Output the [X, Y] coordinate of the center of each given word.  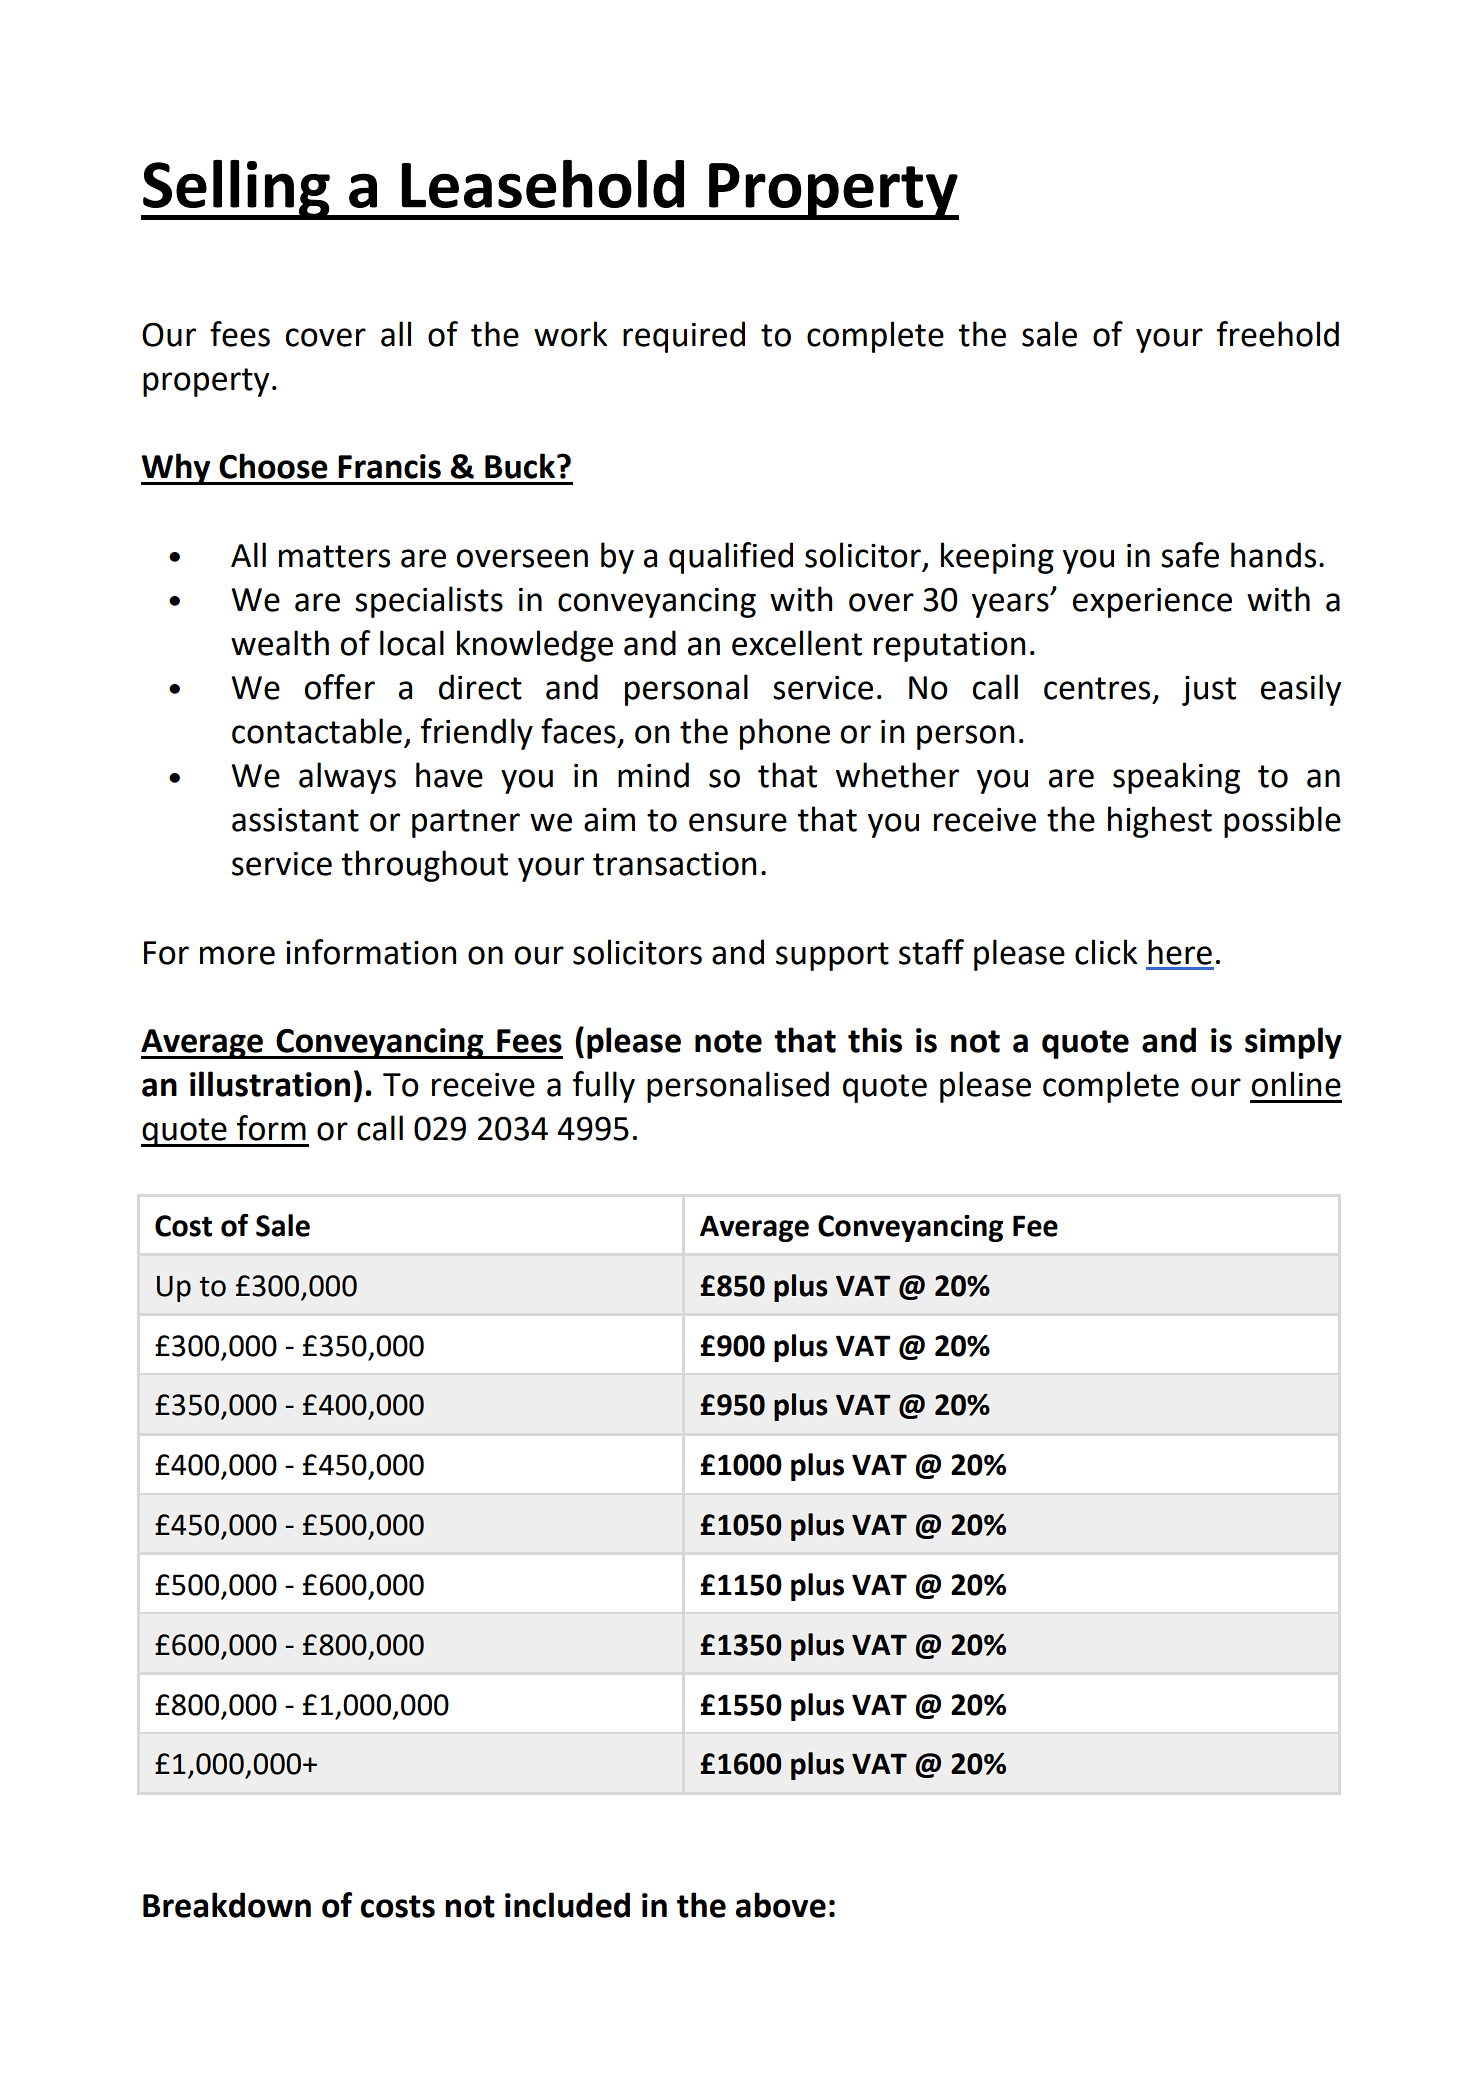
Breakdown [227, 1905]
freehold [1278, 334]
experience [1152, 603]
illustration [270, 1084]
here [1180, 952]
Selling [236, 190]
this [875, 1040]
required [684, 337]
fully [604, 1087]
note [728, 1041]
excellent [797, 643]
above [781, 1905]
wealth [280, 643]
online [1296, 1084]
